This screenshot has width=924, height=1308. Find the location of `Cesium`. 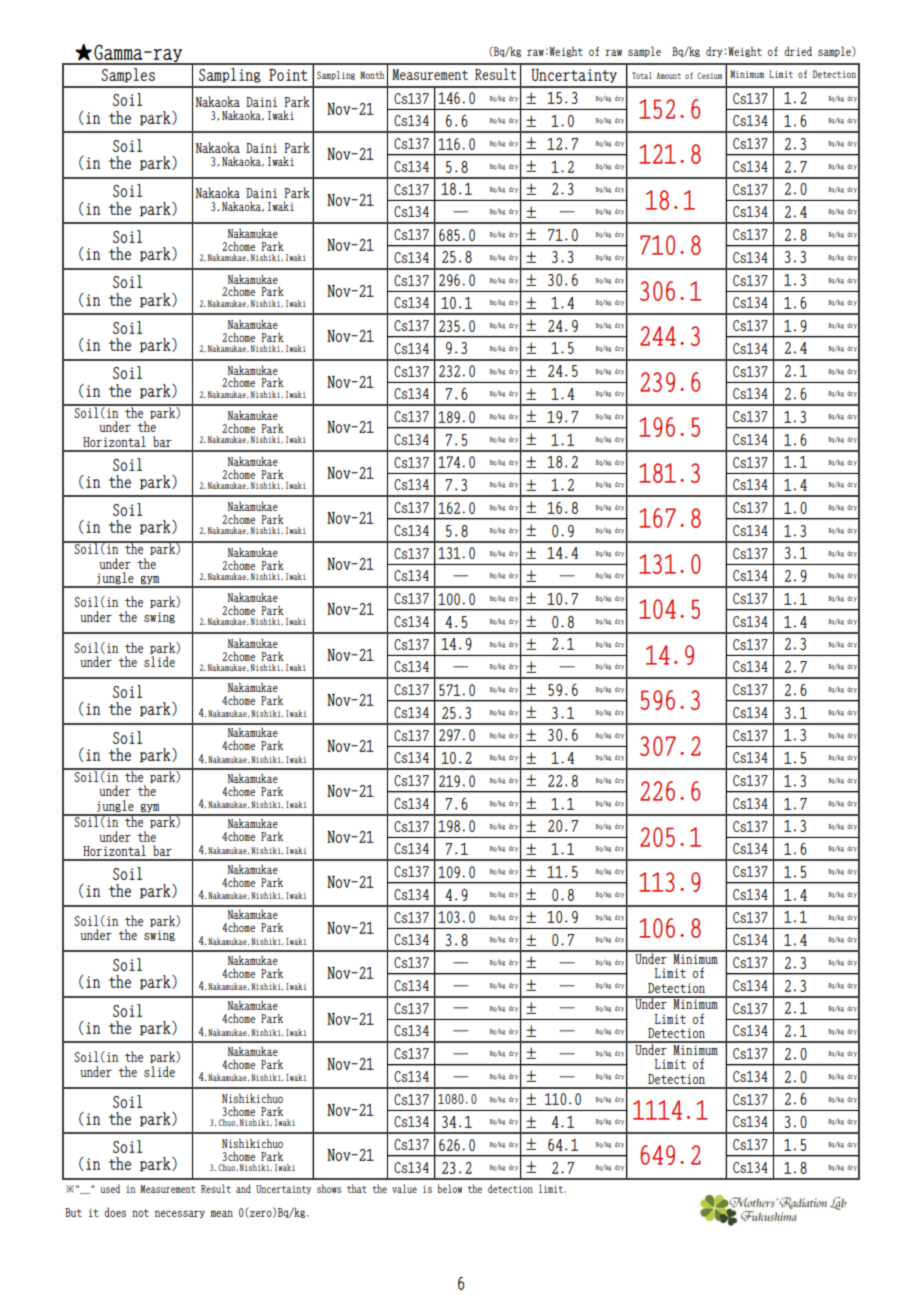

Cesium is located at coordinates (709, 75).
